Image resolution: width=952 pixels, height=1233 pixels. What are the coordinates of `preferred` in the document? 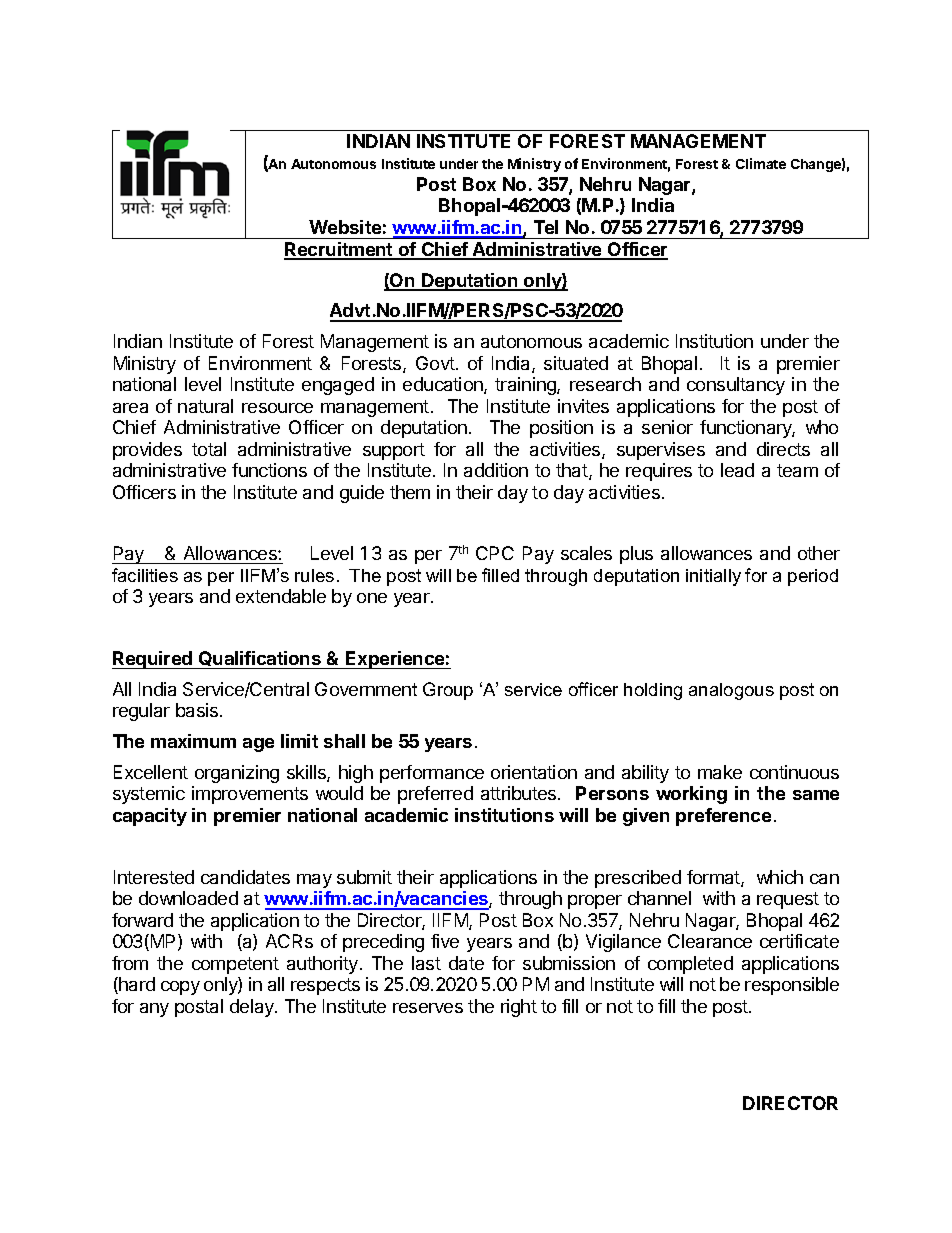 It's located at (435, 795).
